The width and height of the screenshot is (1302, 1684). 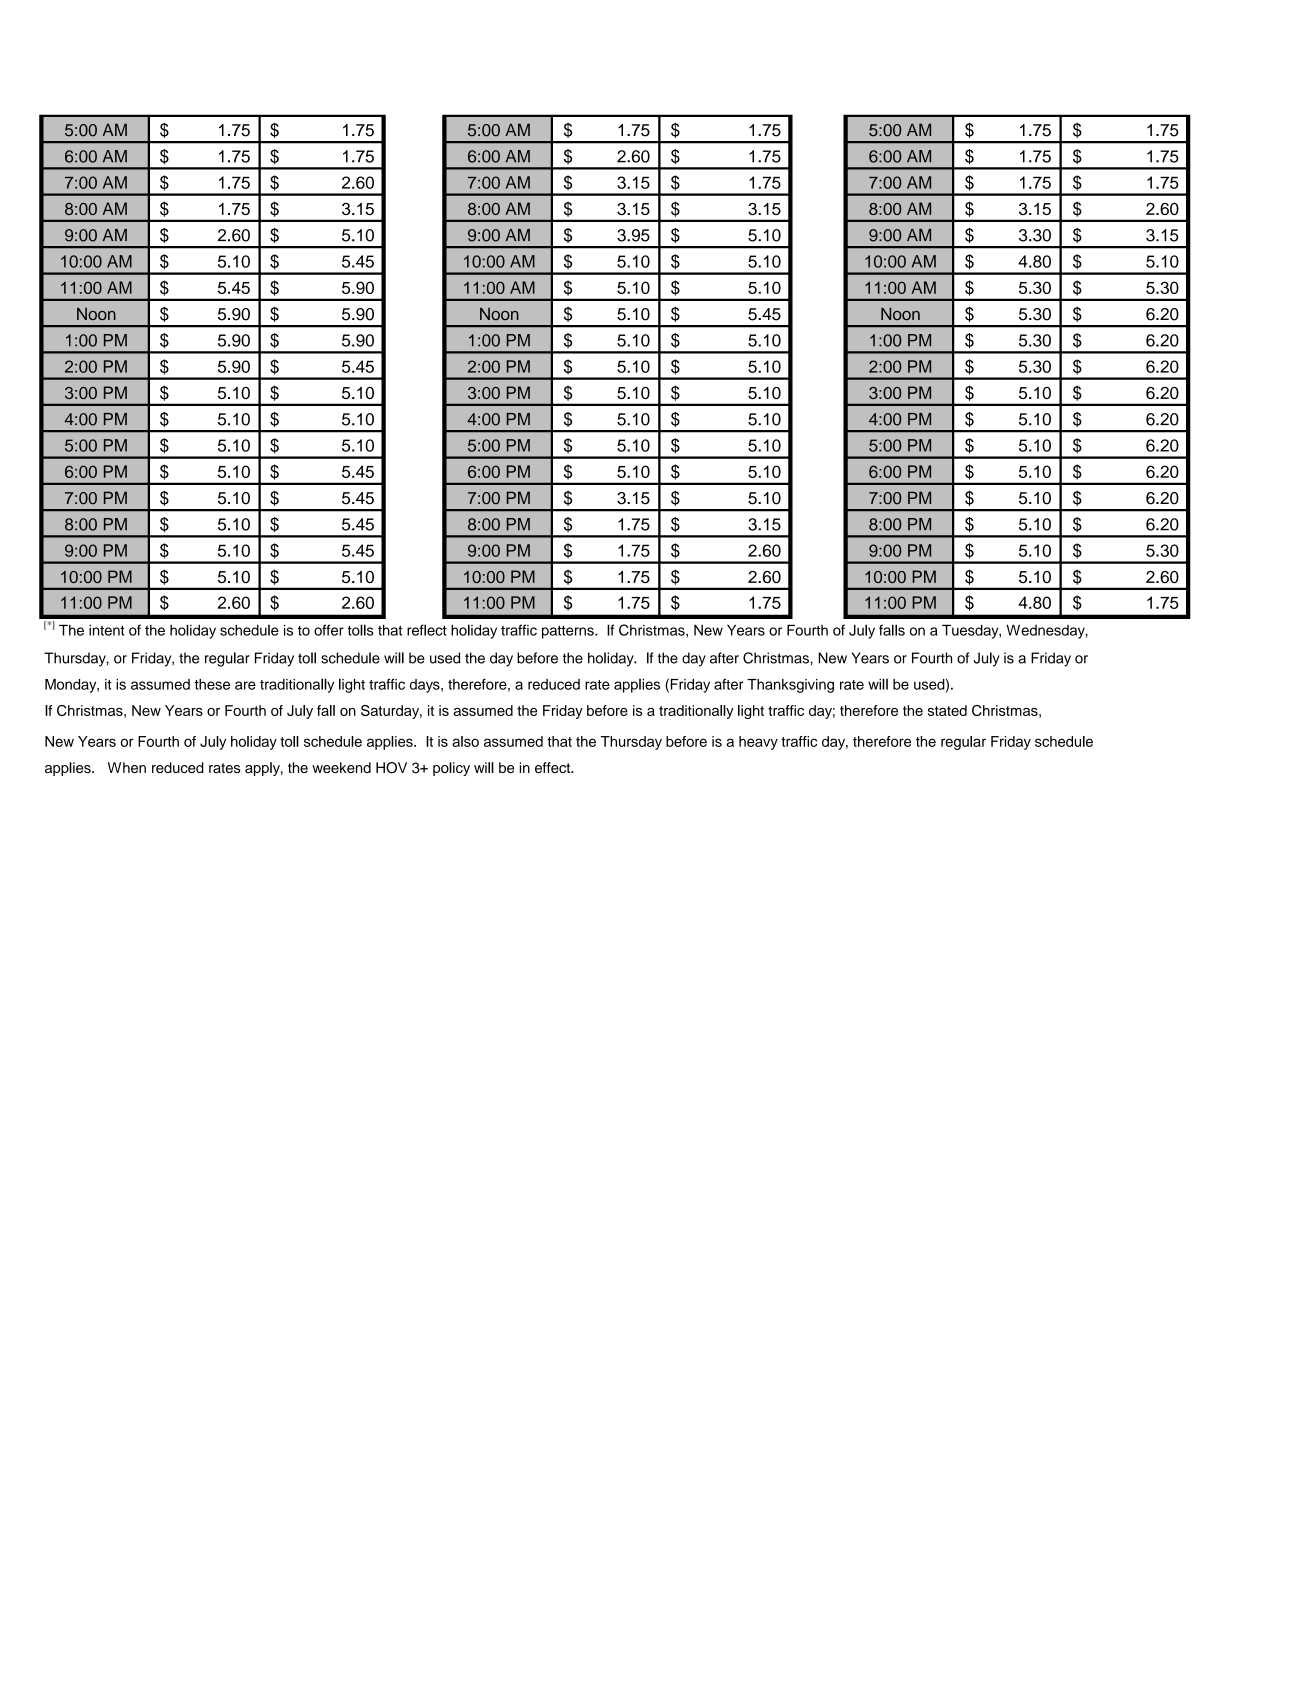 I want to click on also, so click(x=465, y=741).
